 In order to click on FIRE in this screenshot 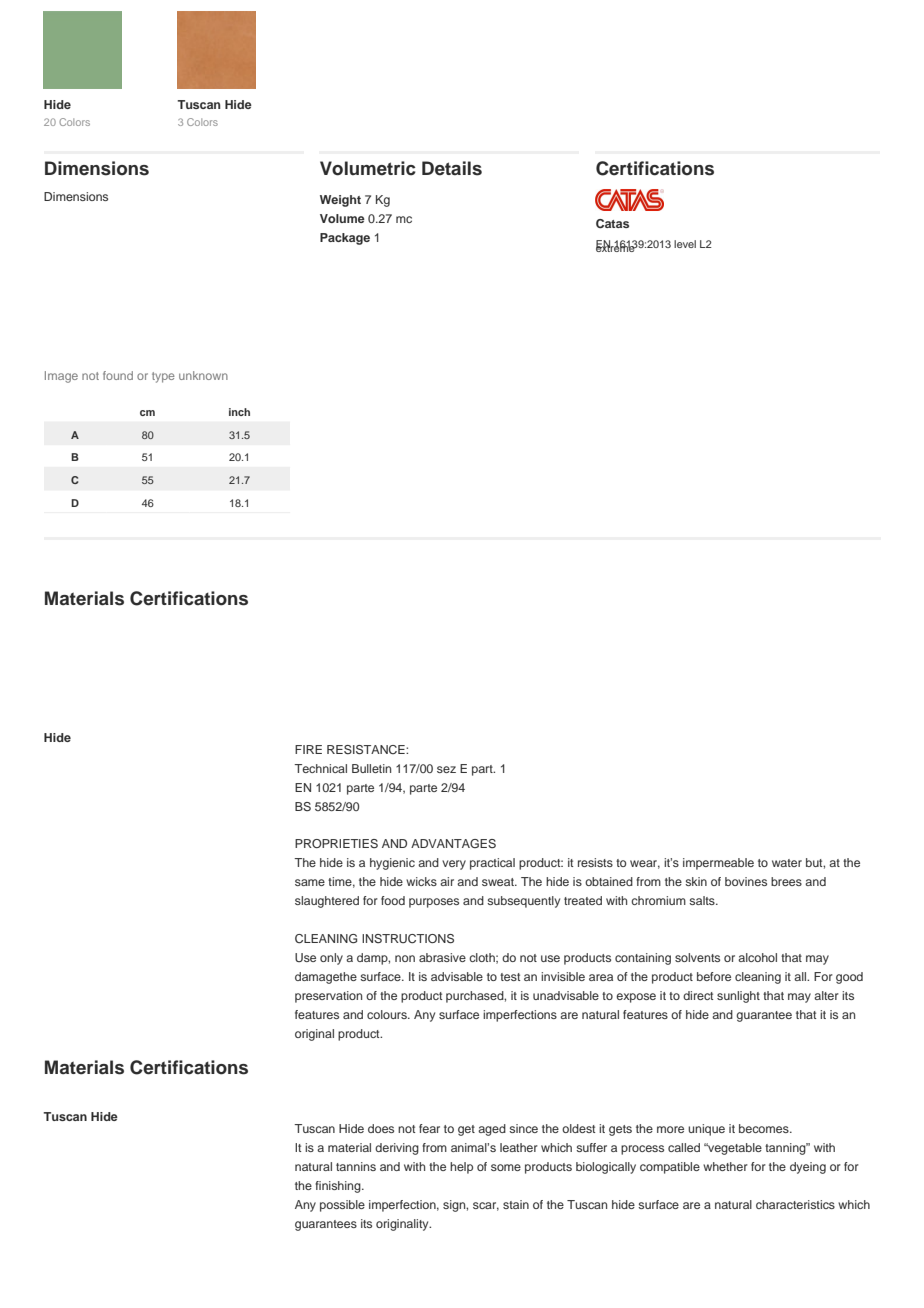, I will do `click(308, 749)`.
